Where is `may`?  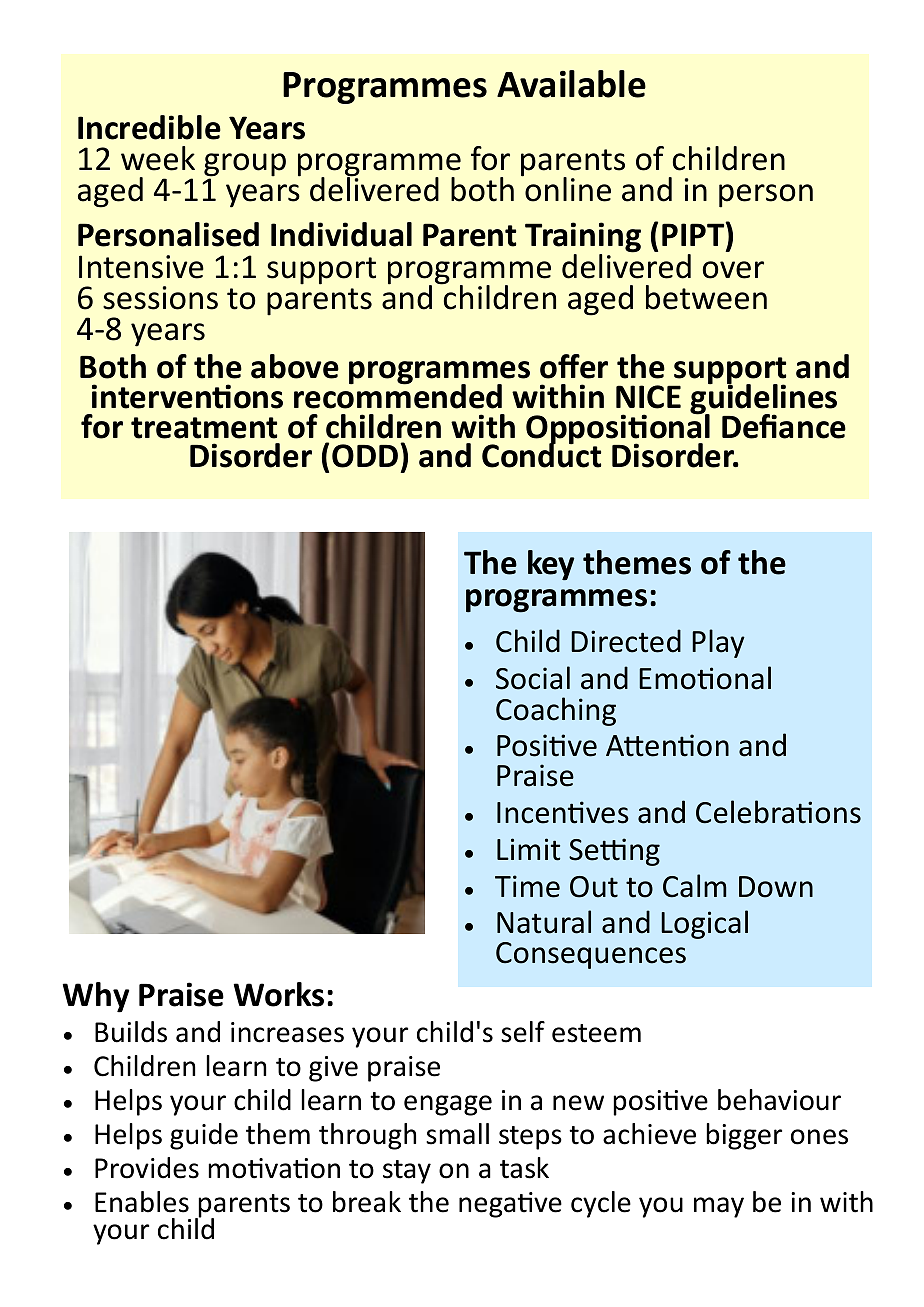 may is located at coordinates (719, 1207).
